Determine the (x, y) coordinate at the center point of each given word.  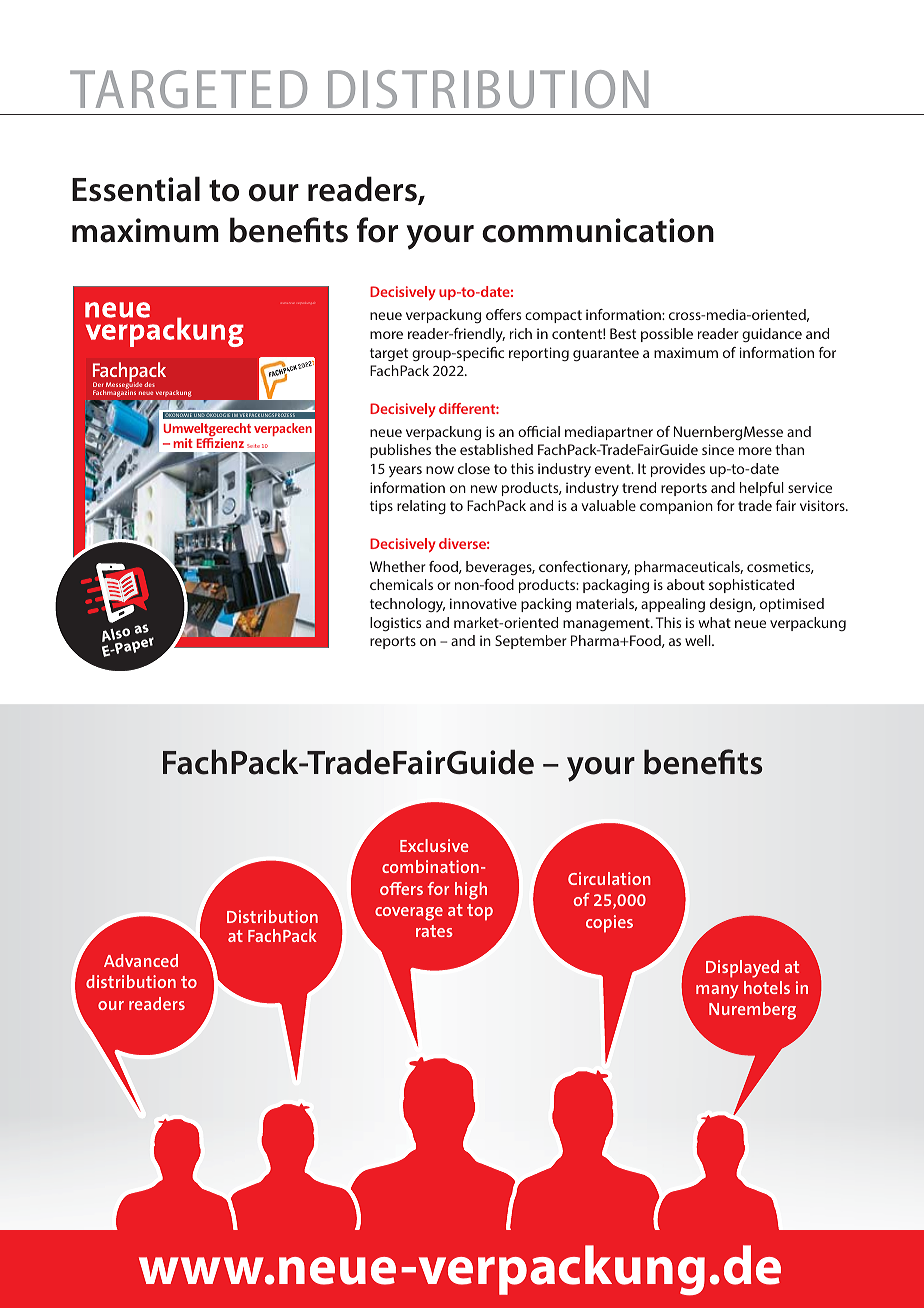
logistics (395, 624)
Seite (253, 446)
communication (598, 230)
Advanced (141, 960)
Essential (136, 189)
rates (434, 931)
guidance (772, 335)
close (474, 468)
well (699, 640)
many (717, 992)
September (530, 642)
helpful (762, 489)
